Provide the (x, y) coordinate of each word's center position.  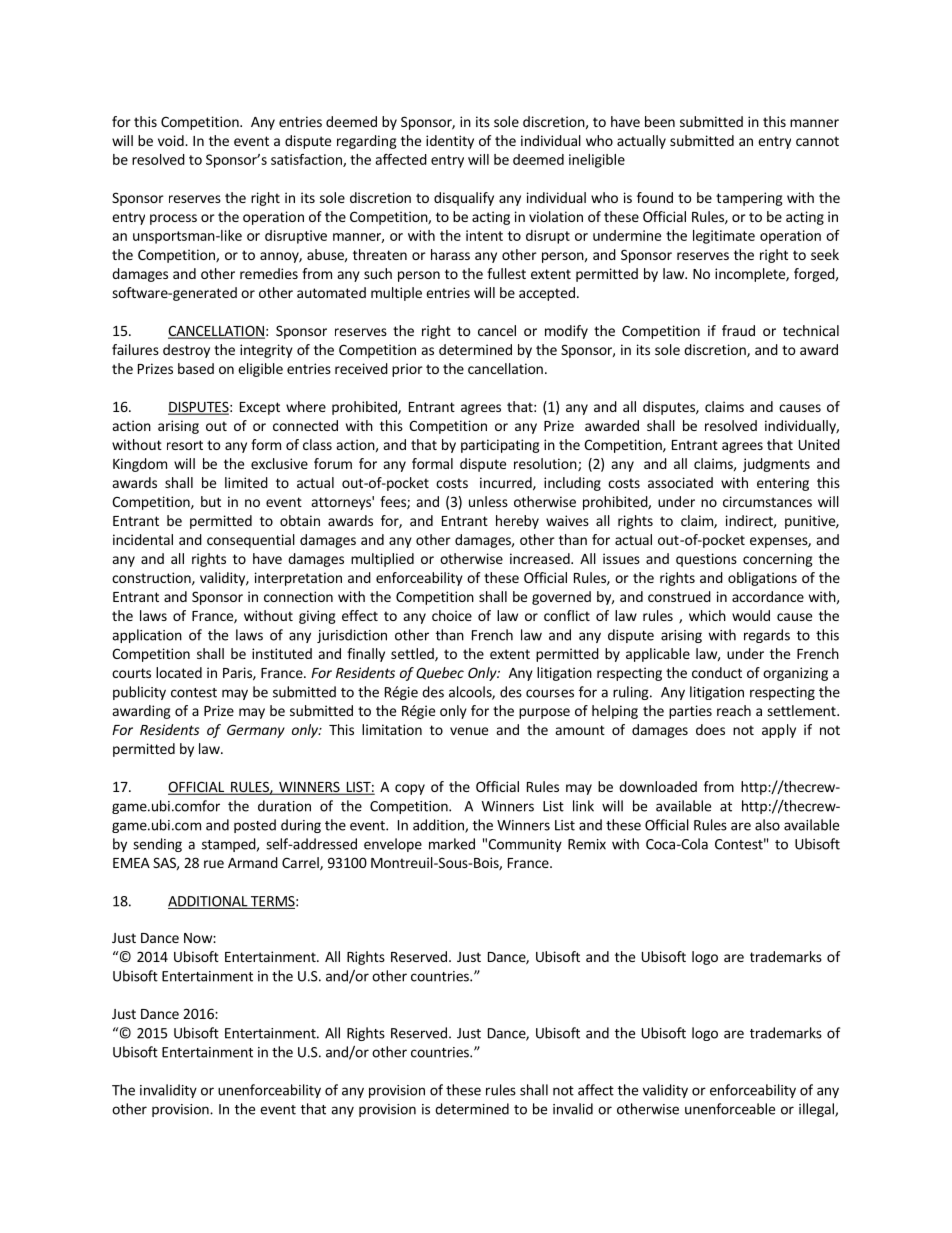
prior (407, 370)
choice (452, 615)
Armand (253, 862)
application (147, 636)
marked (452, 844)
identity (450, 142)
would (751, 615)
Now (199, 938)
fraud (738, 330)
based (196, 368)
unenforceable (730, 1109)
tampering (749, 199)
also (767, 825)
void (172, 140)
